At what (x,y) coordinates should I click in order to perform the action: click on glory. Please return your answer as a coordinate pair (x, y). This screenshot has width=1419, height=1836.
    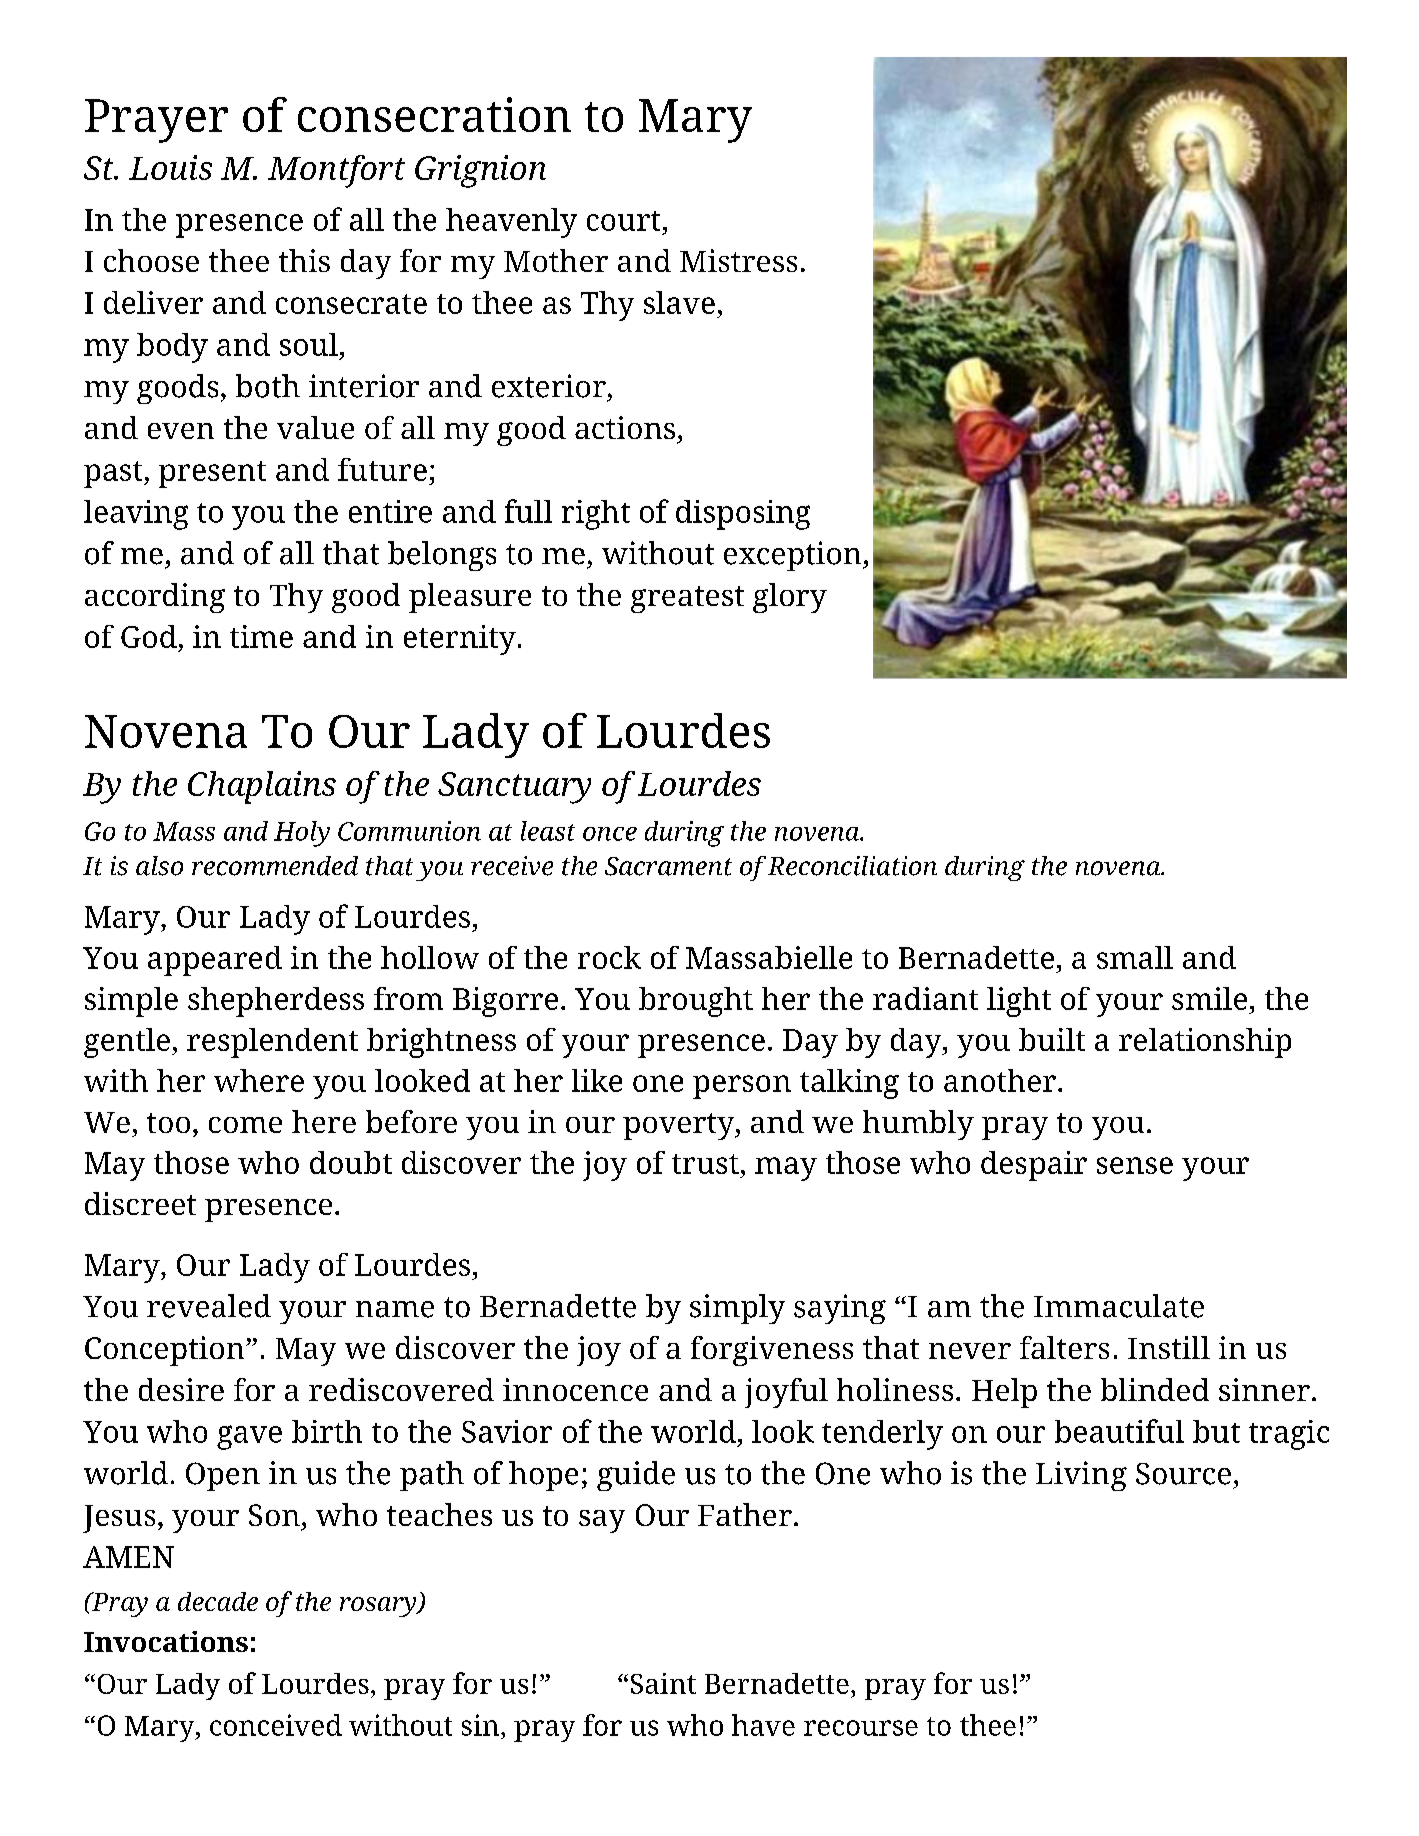
    Looking at the image, I should click on (790, 598).
